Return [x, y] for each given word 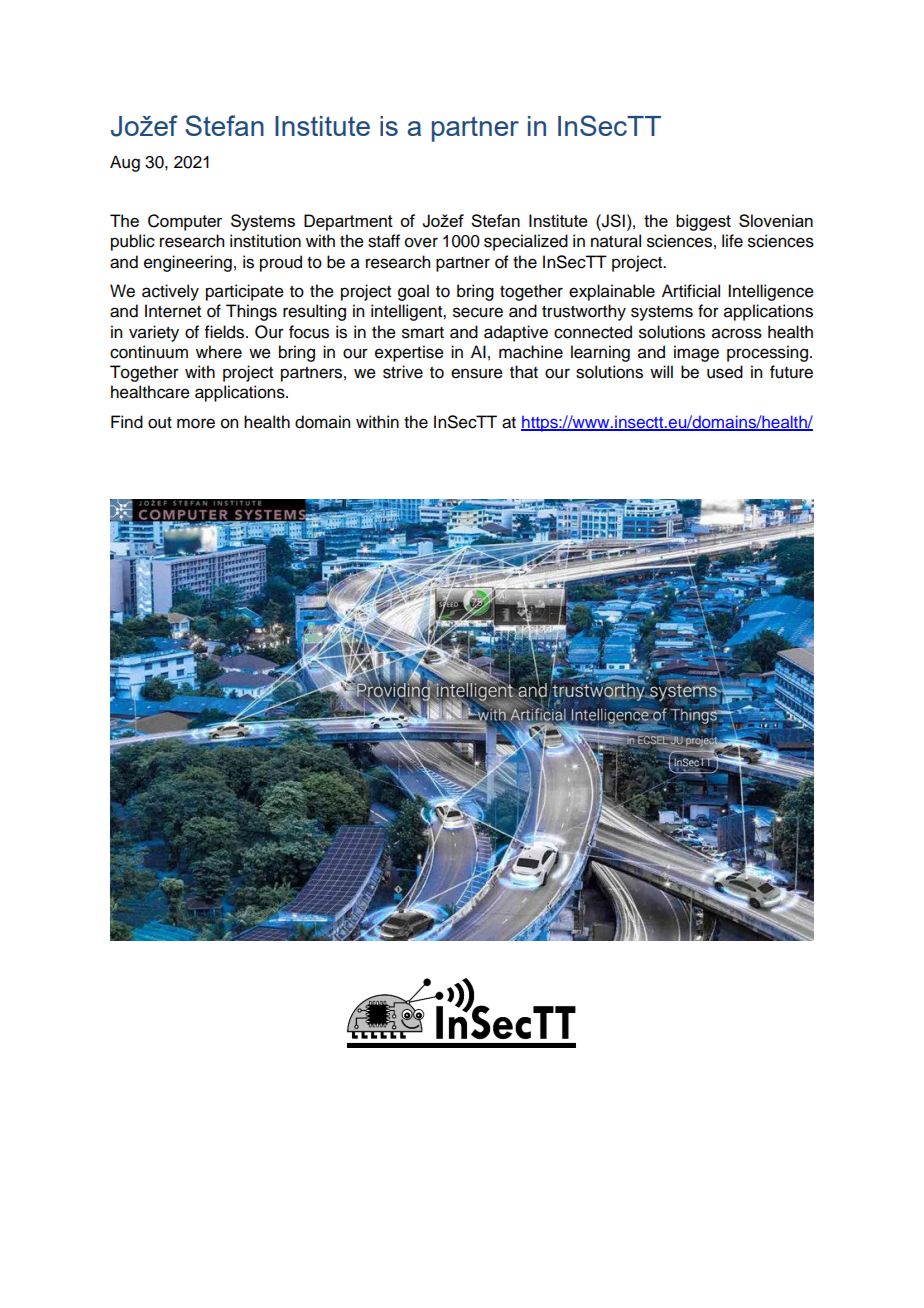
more [196, 423]
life [732, 241]
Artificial [691, 291]
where [219, 352]
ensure [477, 373]
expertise [409, 353]
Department [348, 222]
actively [170, 292]
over [421, 242]
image [696, 353]
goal [413, 292]
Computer [185, 222]
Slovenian [776, 220]
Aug [125, 163]
